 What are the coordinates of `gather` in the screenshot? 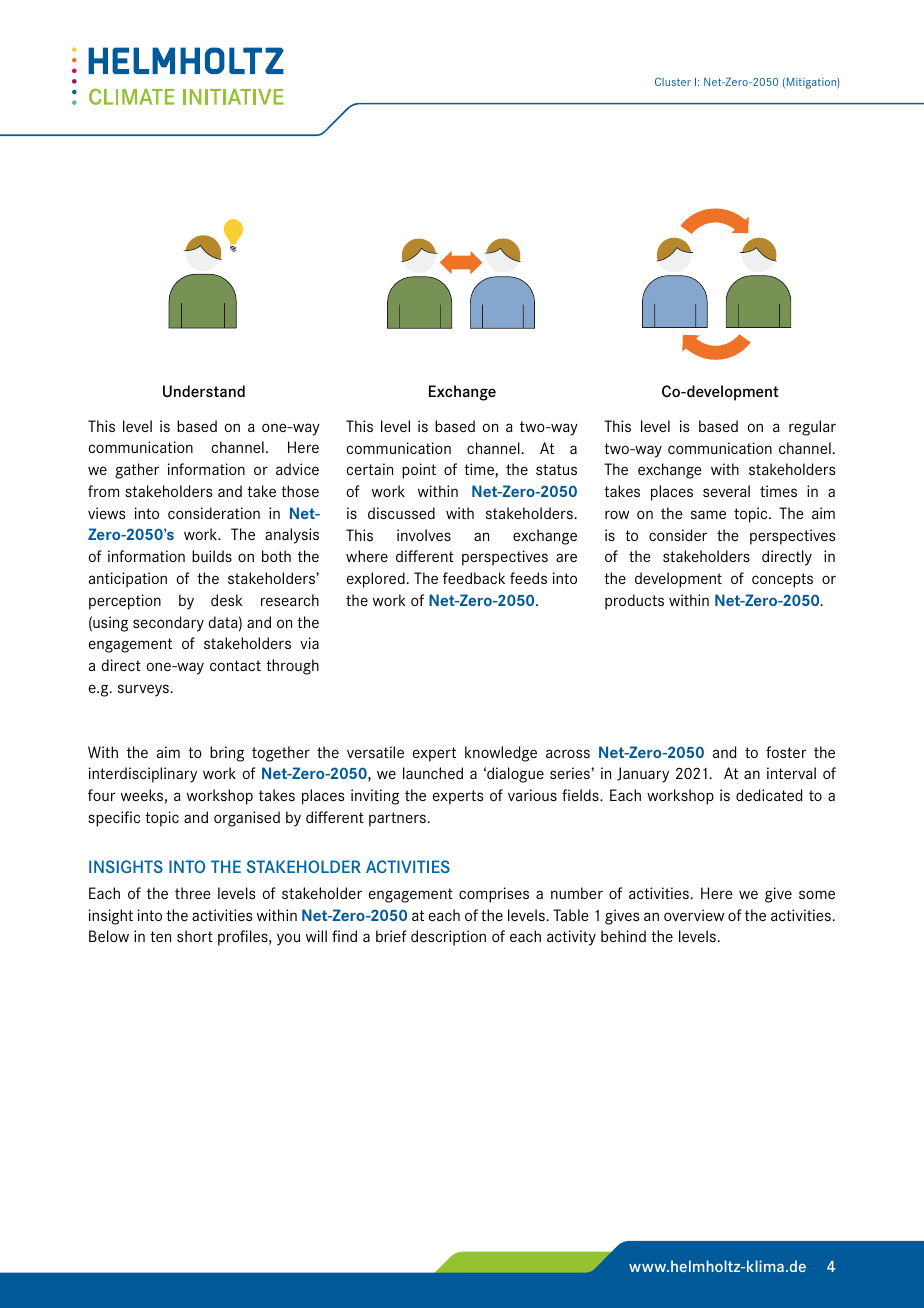 It's located at (137, 471).
